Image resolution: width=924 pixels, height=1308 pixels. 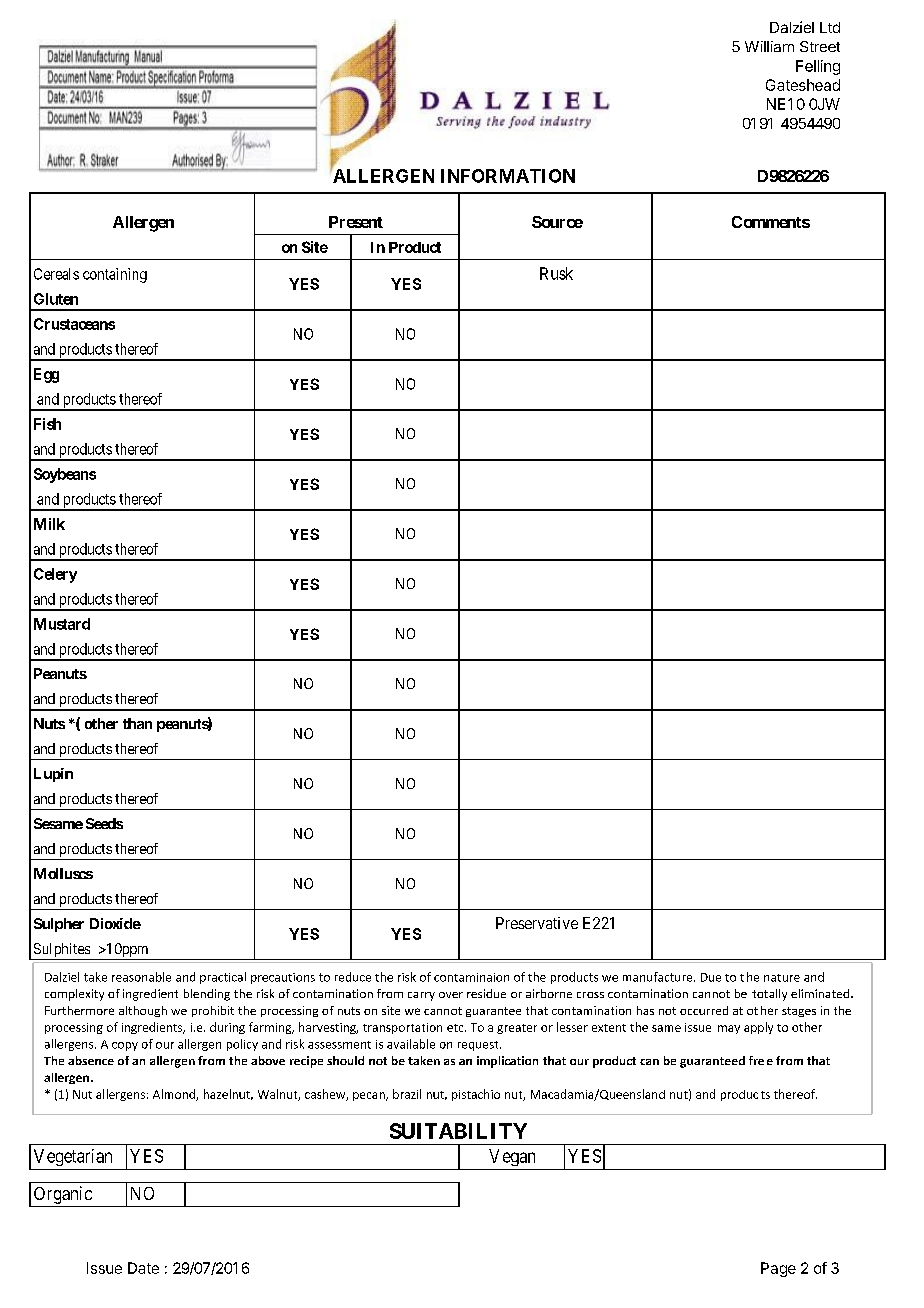 I want to click on nature, so click(x=782, y=978).
